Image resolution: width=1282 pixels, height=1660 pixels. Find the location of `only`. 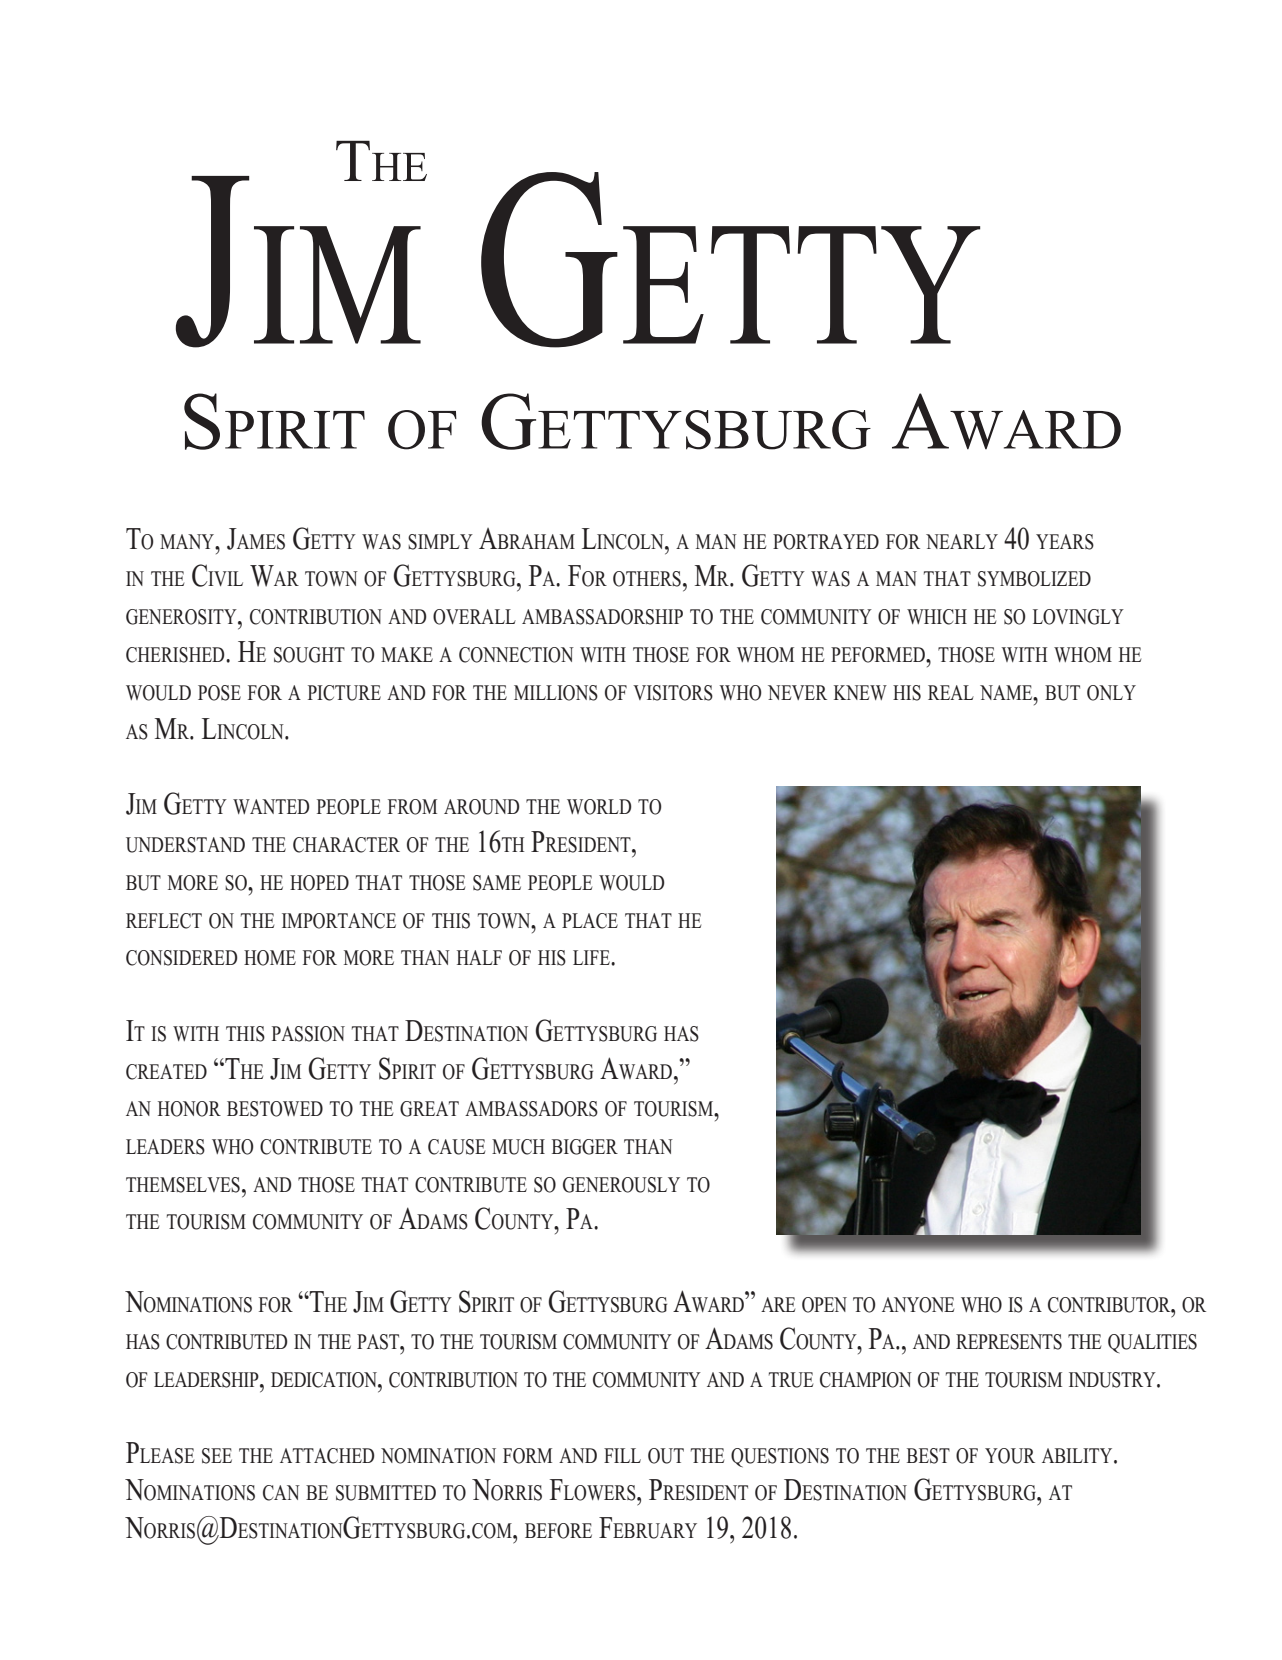

only is located at coordinates (1111, 693).
